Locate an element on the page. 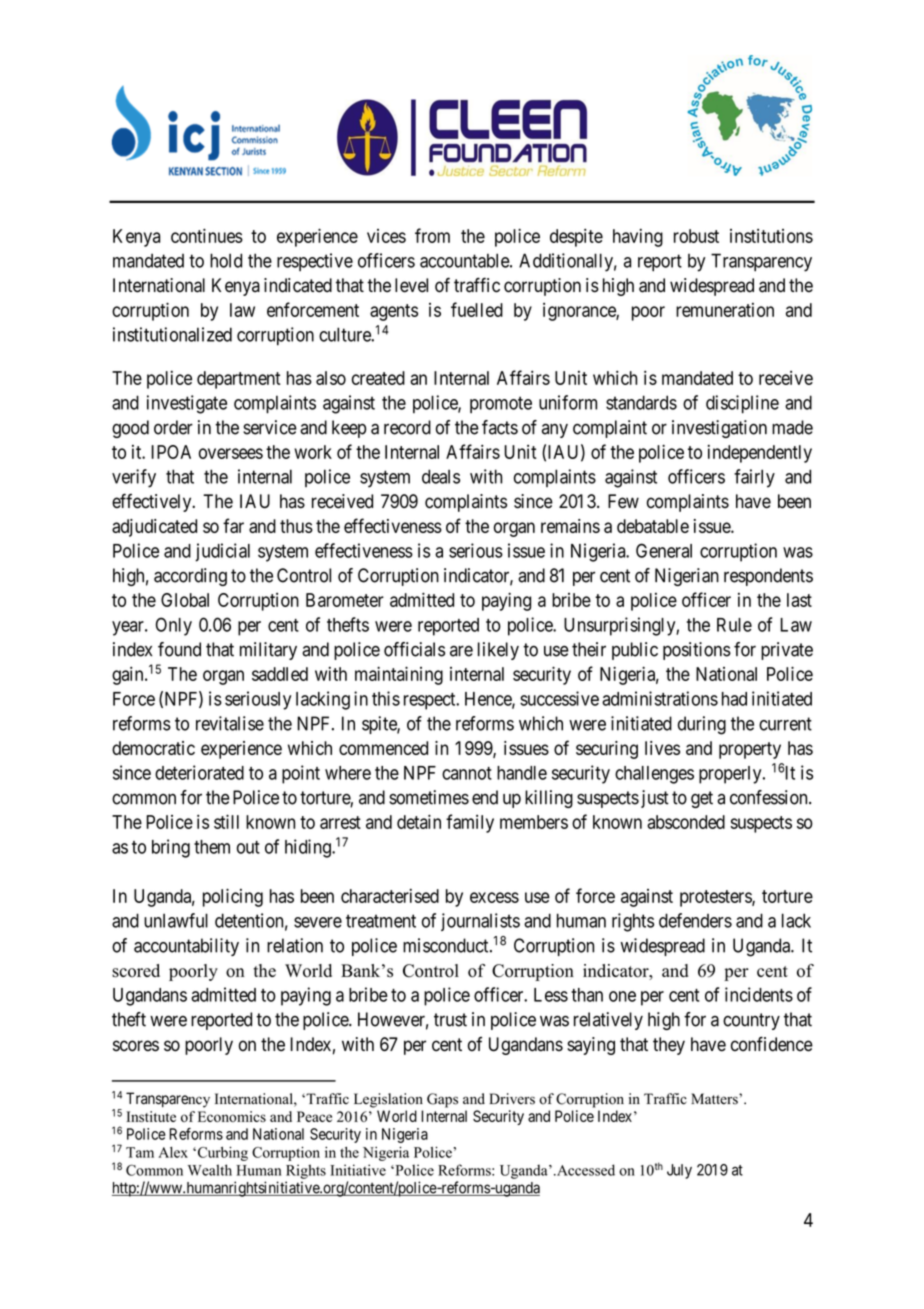  had is located at coordinates (734, 699).
